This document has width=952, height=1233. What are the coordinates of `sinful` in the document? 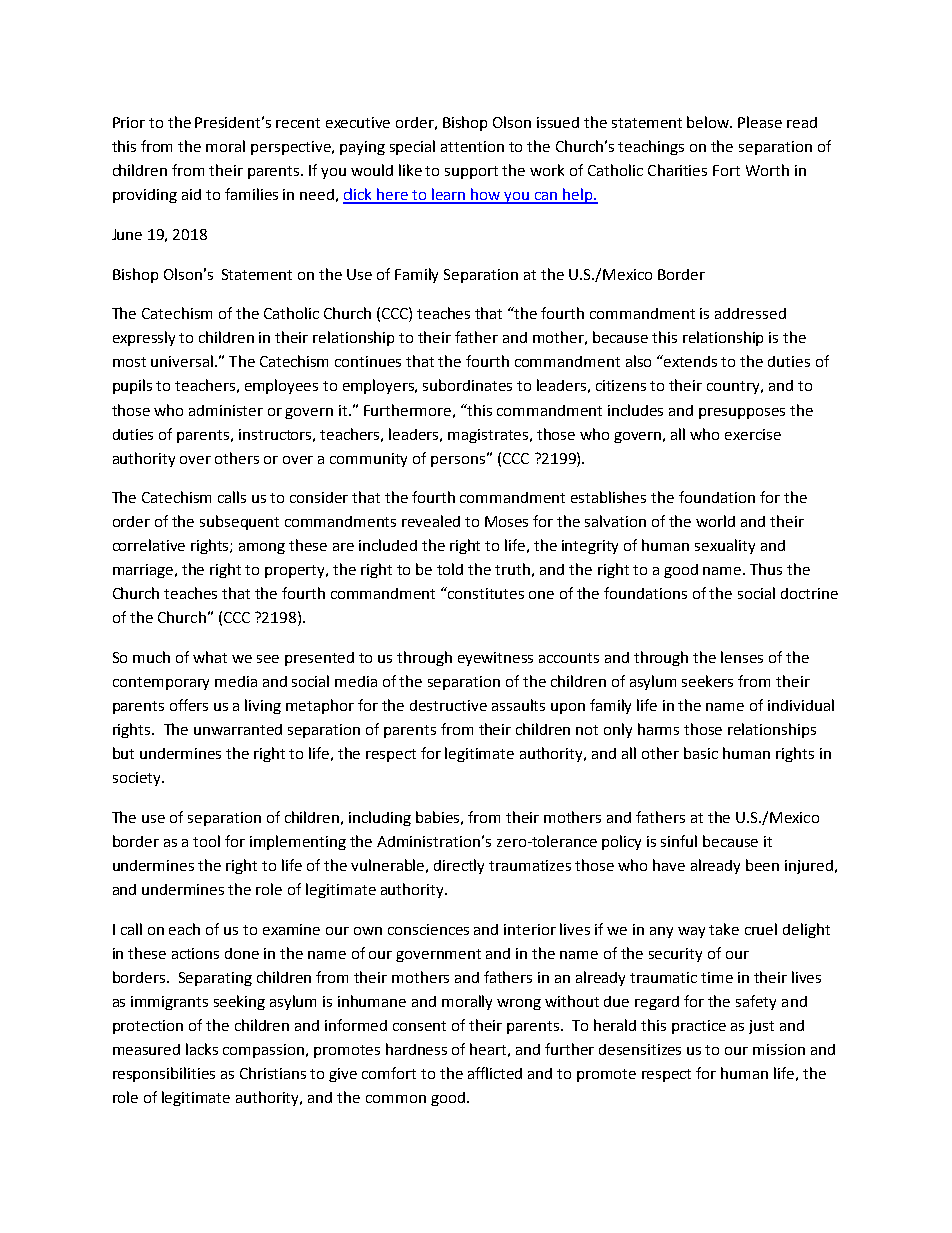 It's located at (679, 841).
